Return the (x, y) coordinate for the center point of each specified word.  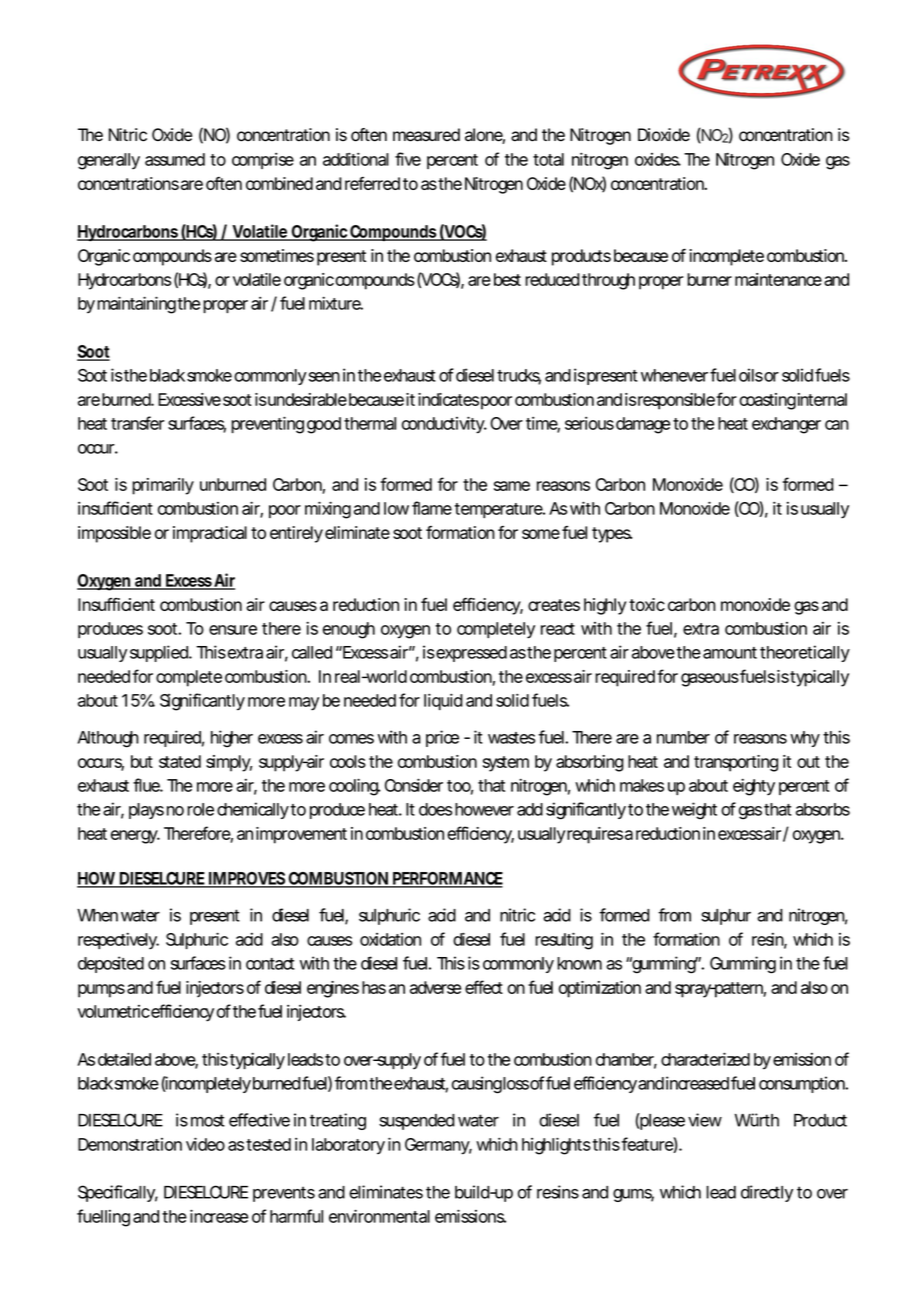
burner (709, 279)
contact (270, 964)
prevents (284, 1194)
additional (356, 159)
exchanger (786, 425)
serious (589, 423)
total (548, 159)
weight (694, 811)
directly (767, 1193)
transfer (138, 423)
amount (730, 653)
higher (232, 739)
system (505, 764)
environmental (379, 1216)
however (484, 809)
